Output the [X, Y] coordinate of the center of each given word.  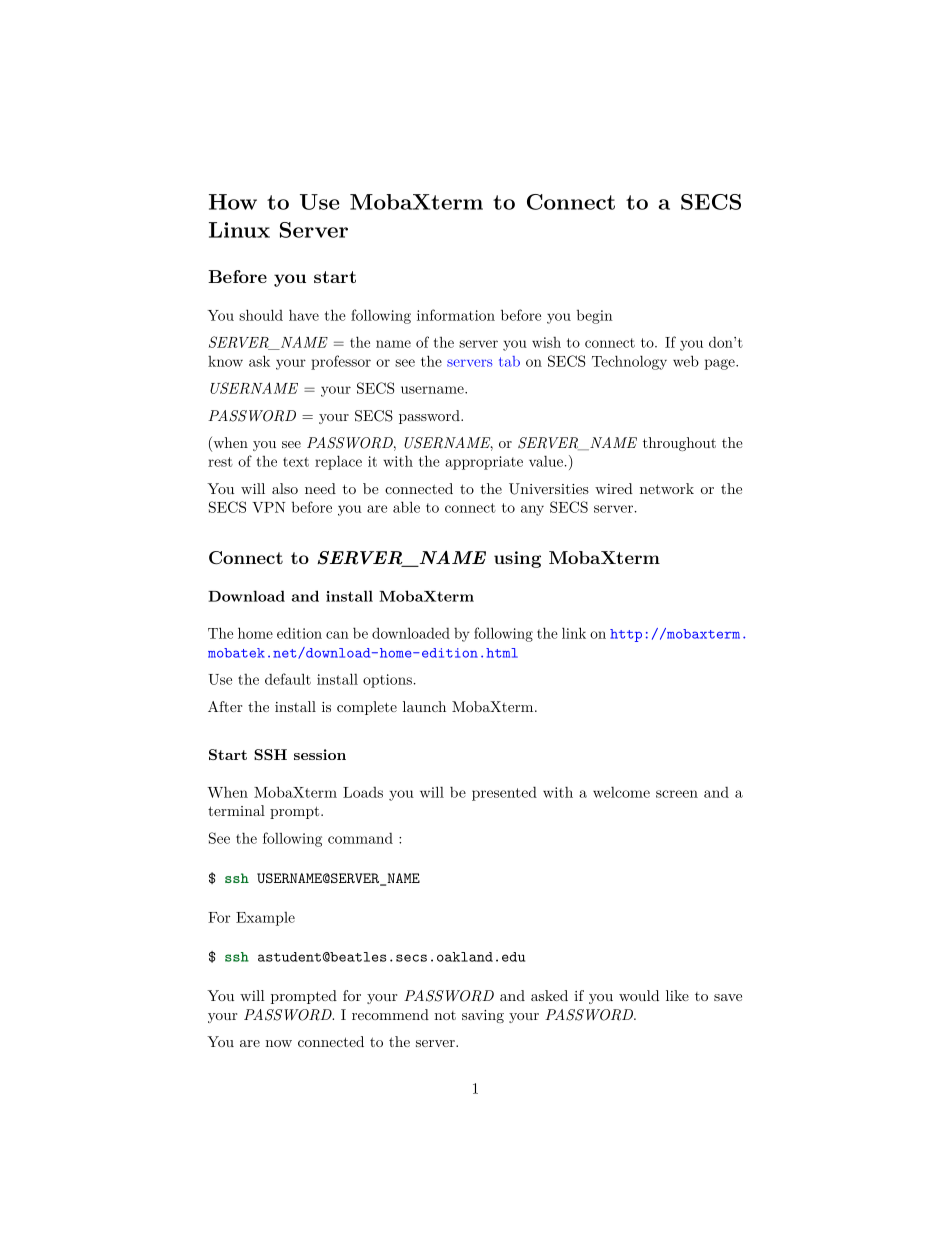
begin [595, 317]
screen [677, 794]
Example [265, 919]
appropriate [484, 463]
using [517, 559]
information [456, 315]
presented [504, 793]
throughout [679, 444]
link [574, 633]
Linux [239, 230]
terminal [236, 810]
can [337, 635]
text [296, 462]
